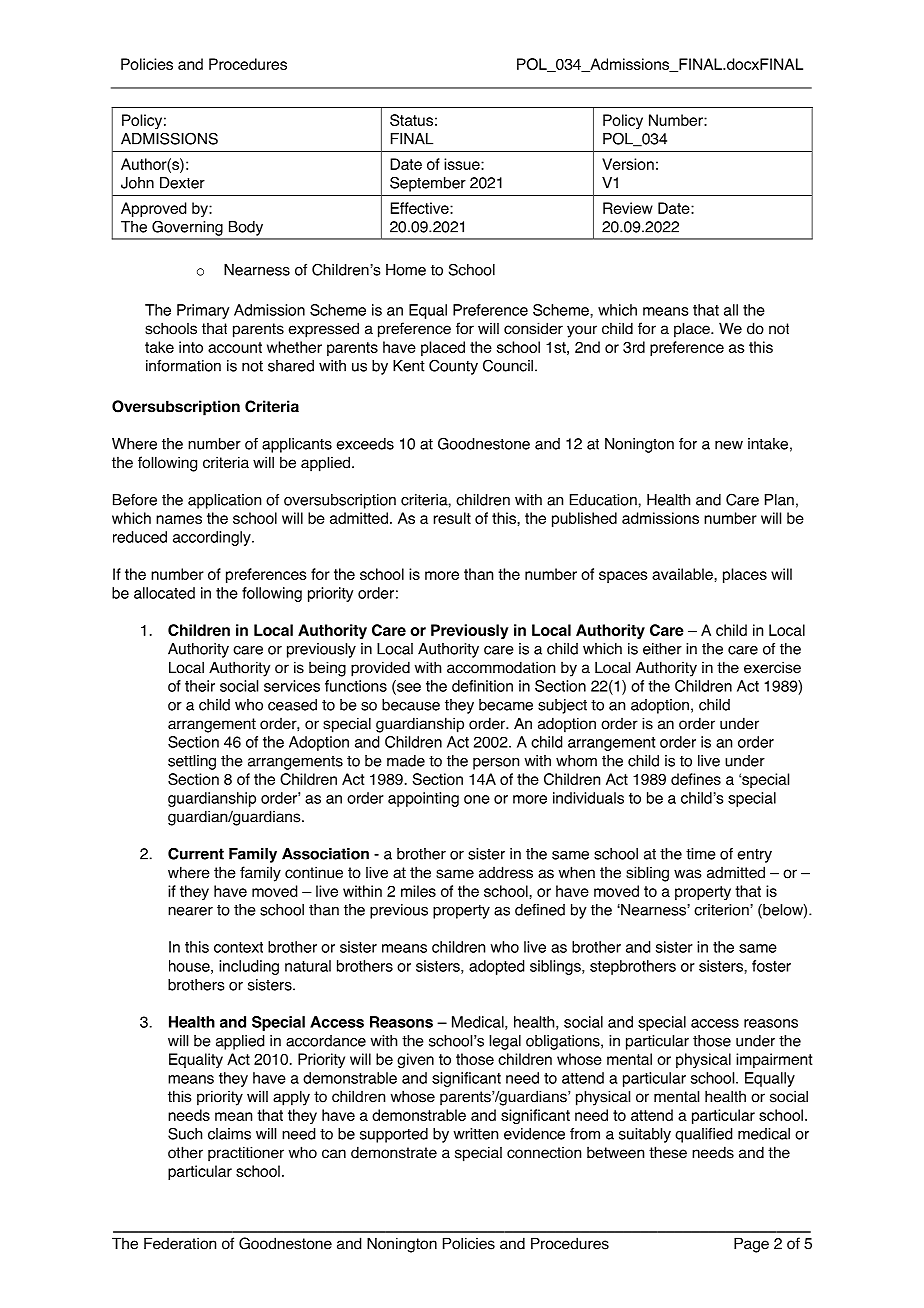  Describe the element at coordinates (453, 367) in the screenshot. I see `County` at that location.
